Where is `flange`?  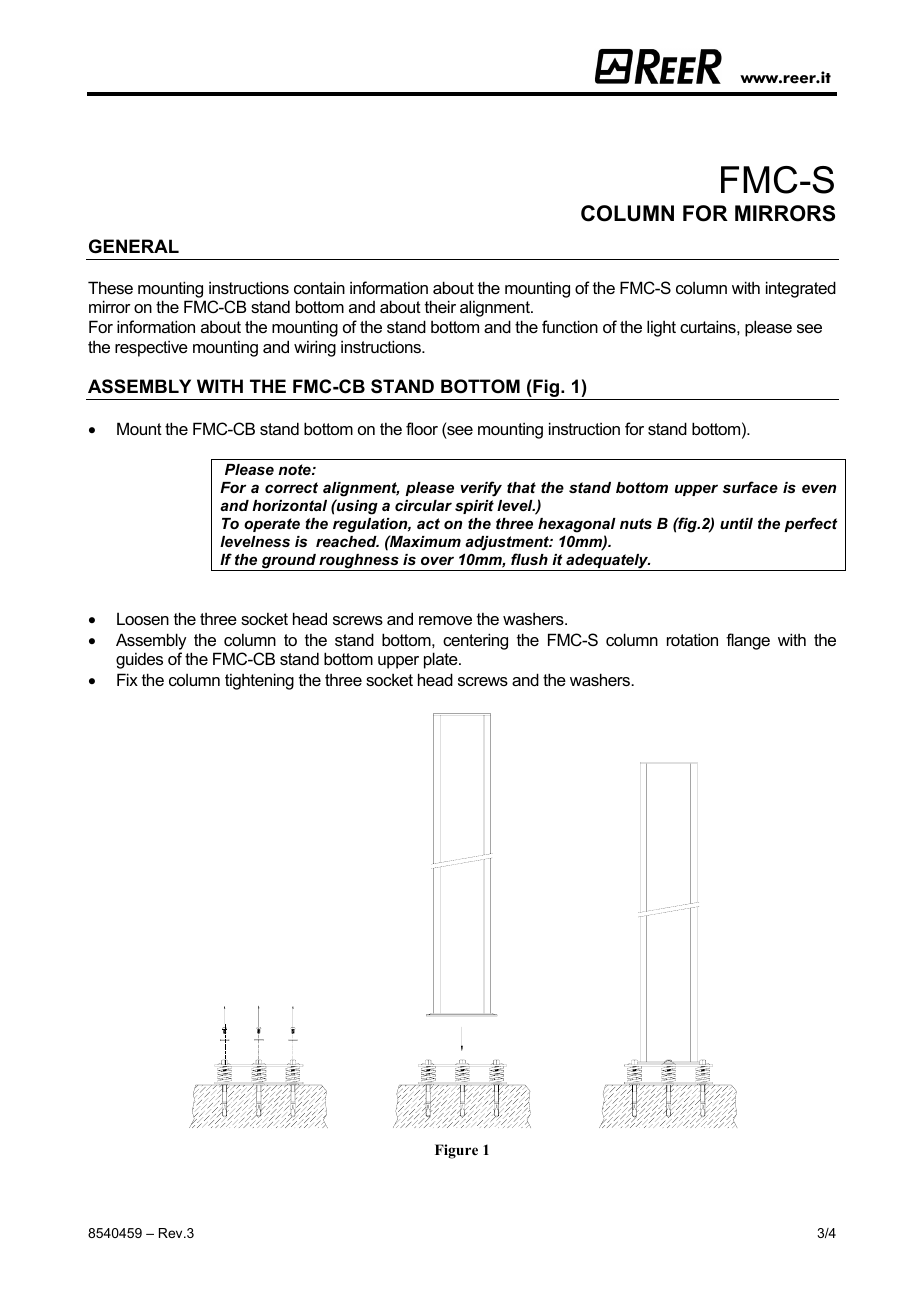
flange is located at coordinates (748, 641).
